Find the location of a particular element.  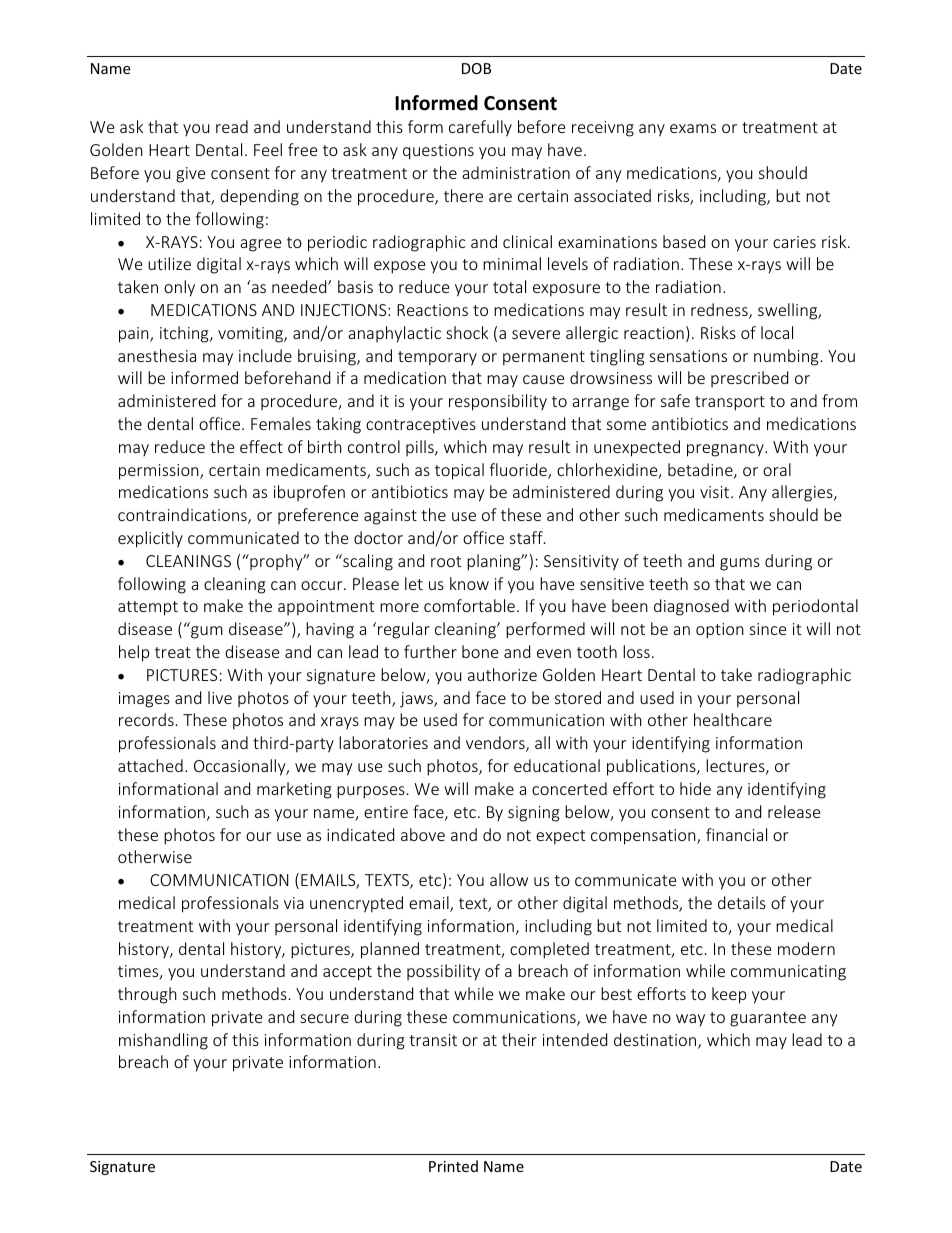

details is located at coordinates (742, 902).
